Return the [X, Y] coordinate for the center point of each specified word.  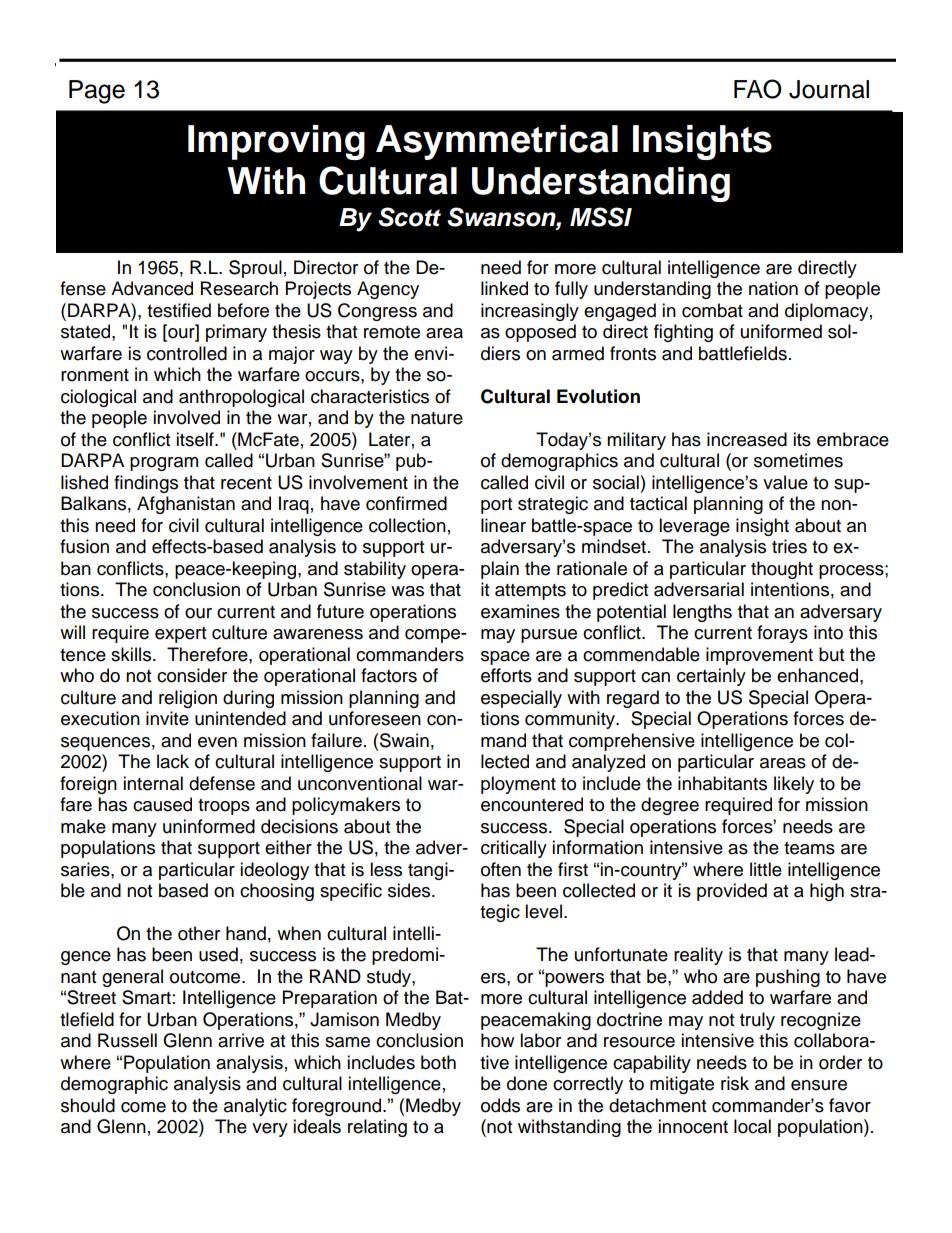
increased [747, 439]
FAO [757, 89]
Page [97, 92]
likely [794, 785]
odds [500, 1105]
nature [437, 418]
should [88, 1105]
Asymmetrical [497, 142]
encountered [532, 804]
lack [173, 761]
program [164, 464]
